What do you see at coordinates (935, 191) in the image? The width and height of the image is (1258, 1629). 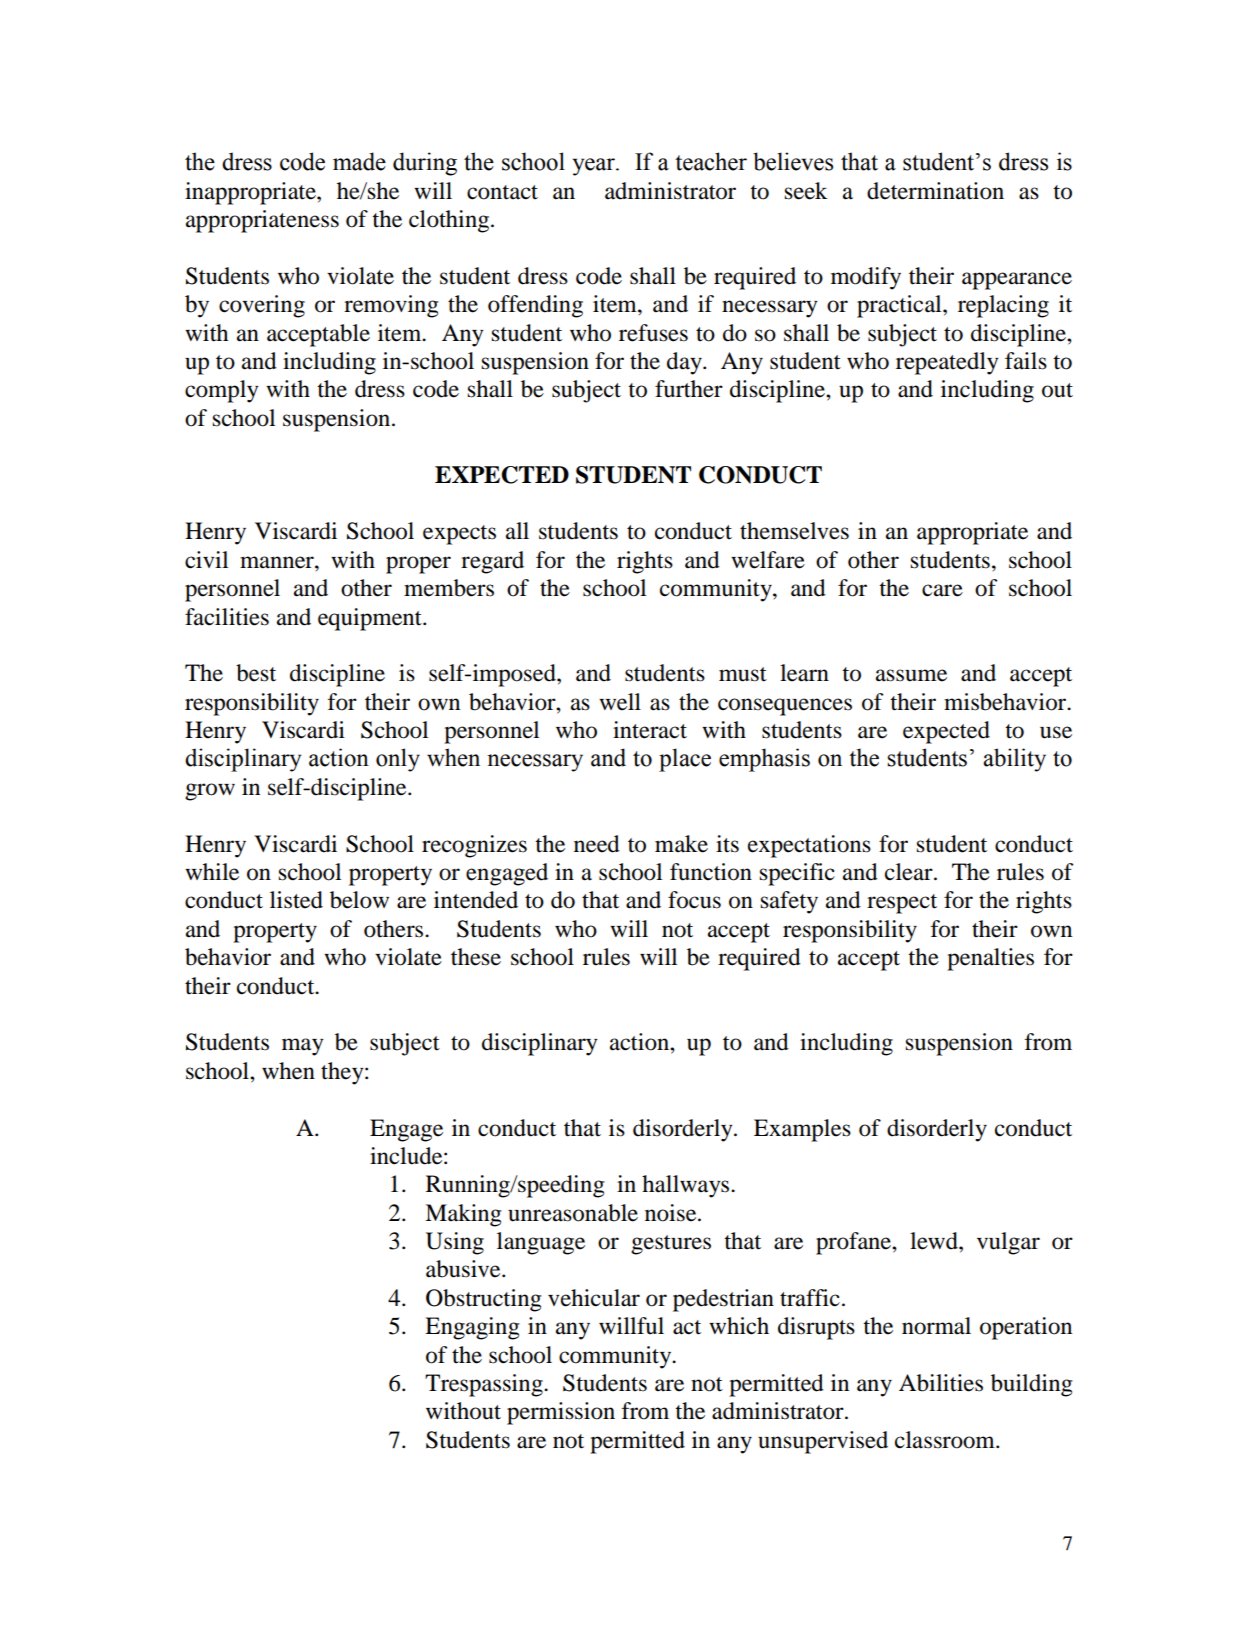 I see `determination` at bounding box center [935, 191].
